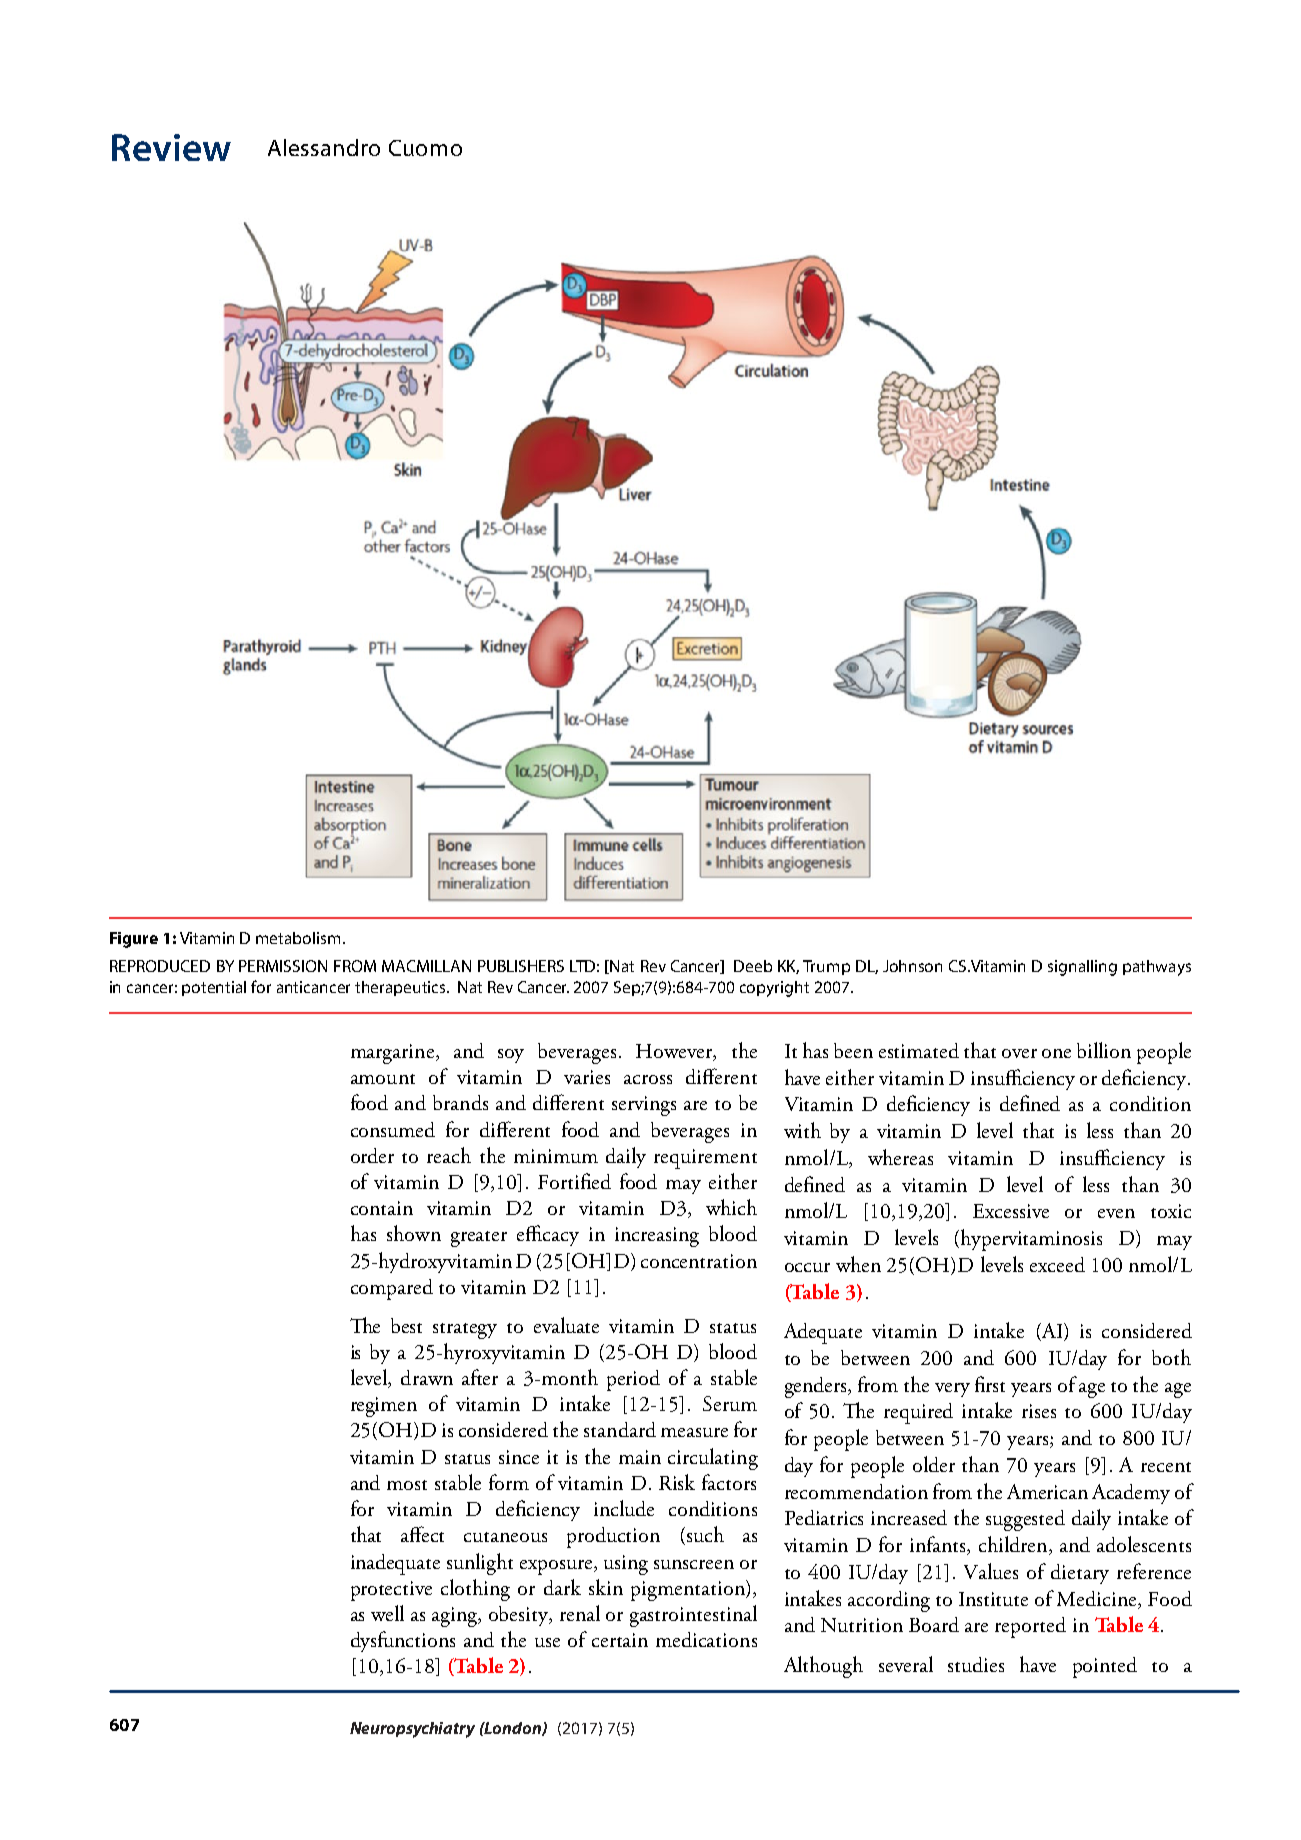 The width and height of the screenshot is (1301, 1840). Describe the element at coordinates (387, 1613) in the screenshot. I see `well` at that location.
